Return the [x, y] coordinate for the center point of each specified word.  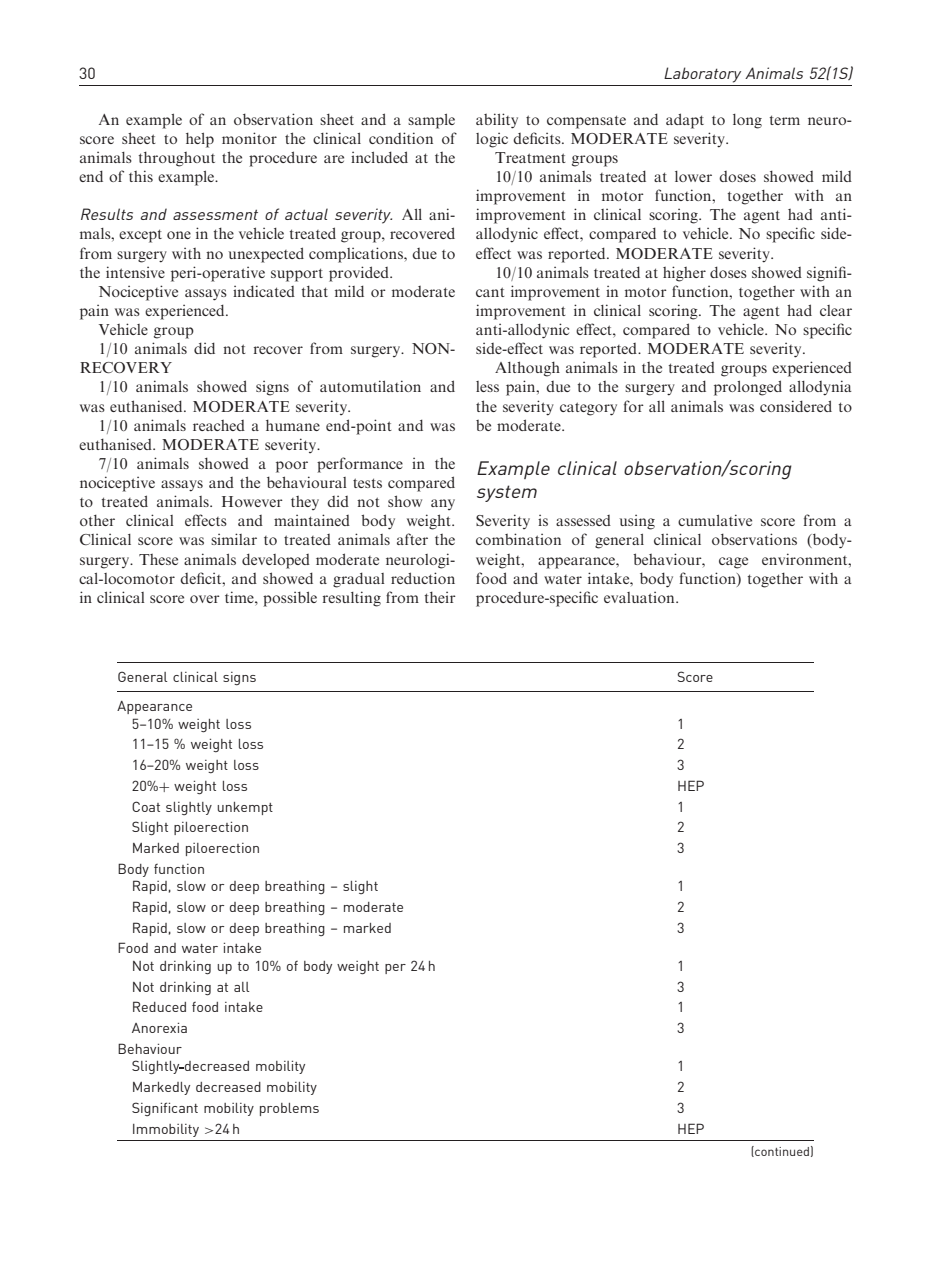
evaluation [640, 597]
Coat [146, 806]
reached [219, 425]
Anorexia [159, 1027]
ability [497, 121]
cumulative [715, 520]
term [785, 120]
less [487, 386]
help [200, 140]
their [440, 597]
